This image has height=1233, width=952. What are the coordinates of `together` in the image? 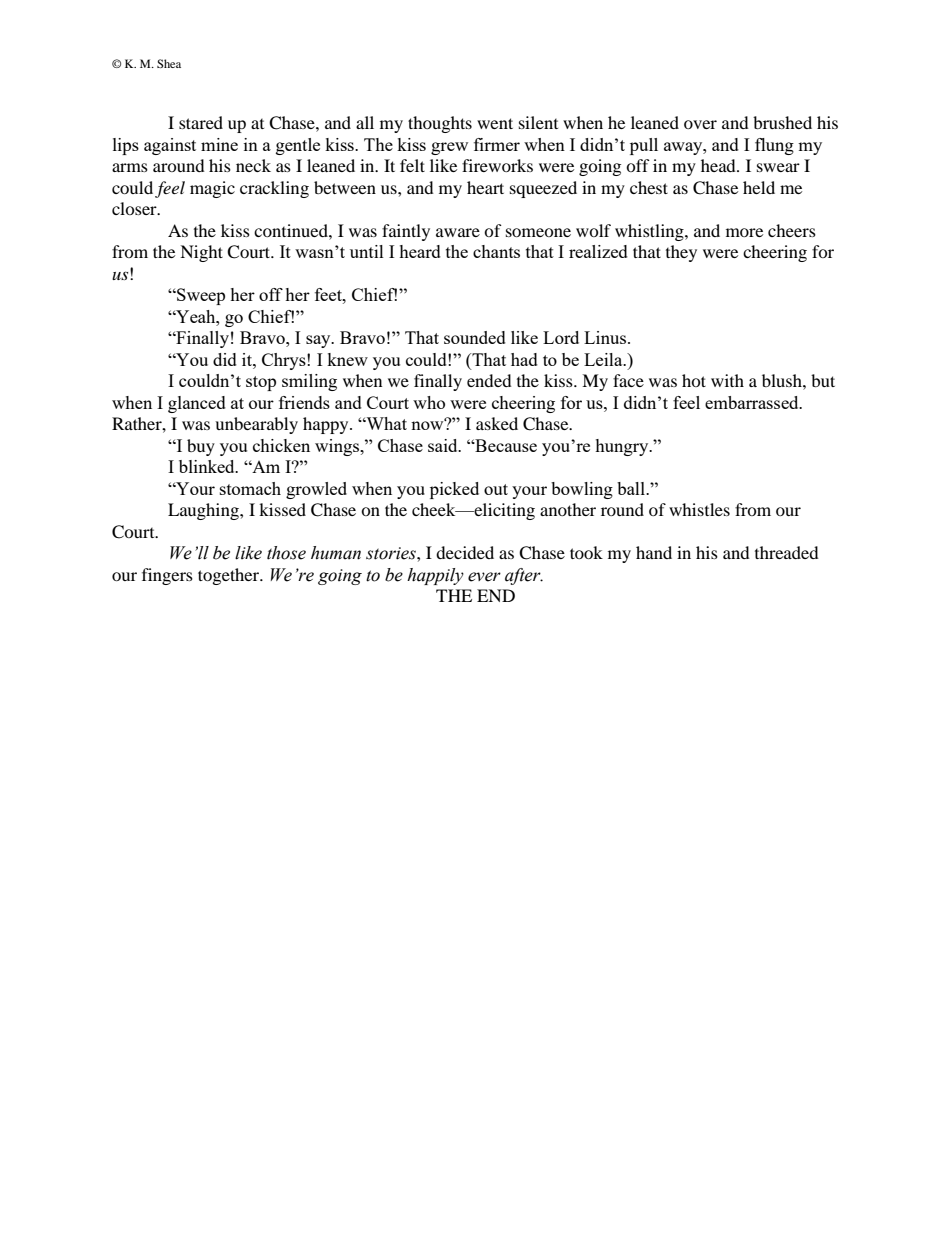 It's located at (230, 576).
